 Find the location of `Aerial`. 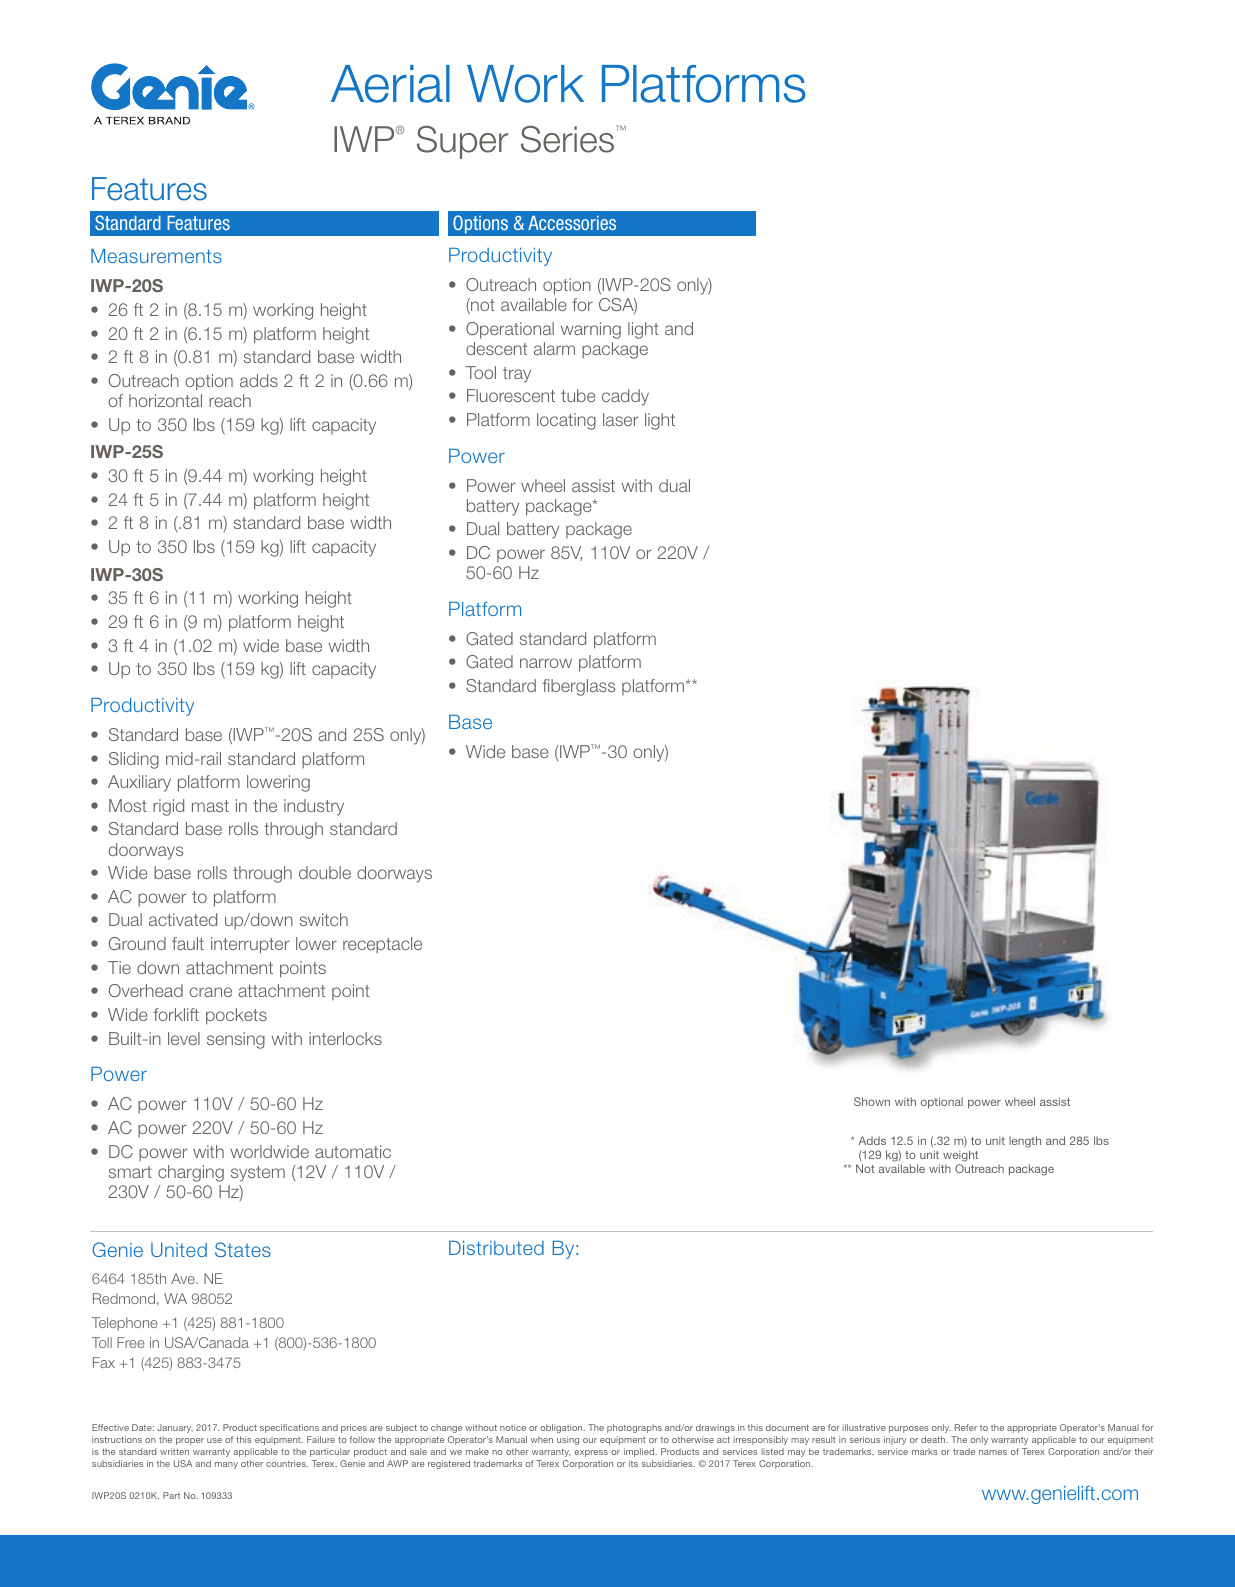

Aerial is located at coordinates (390, 84).
